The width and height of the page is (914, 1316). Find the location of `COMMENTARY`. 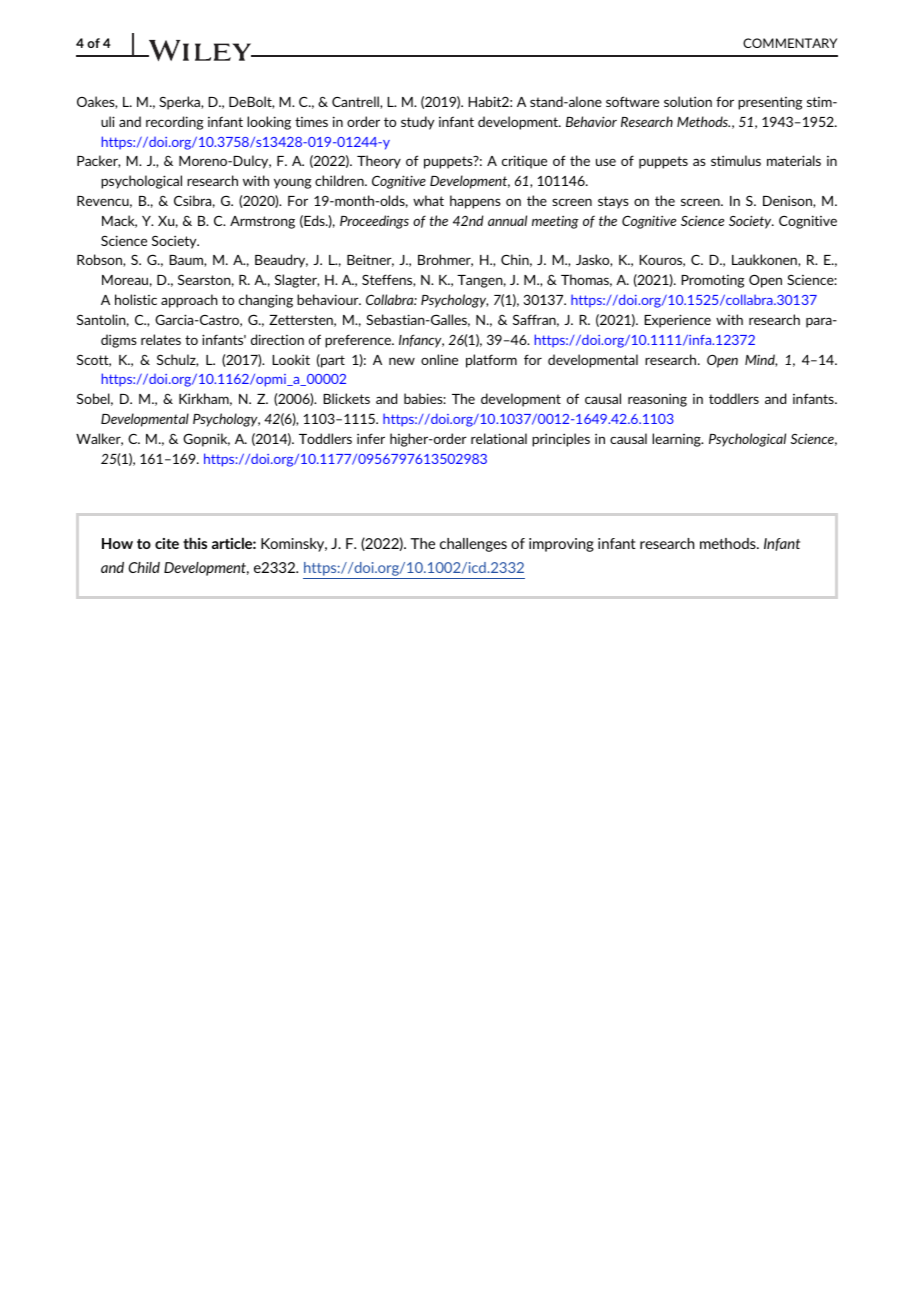

COMMENTARY is located at coordinates (790, 43).
